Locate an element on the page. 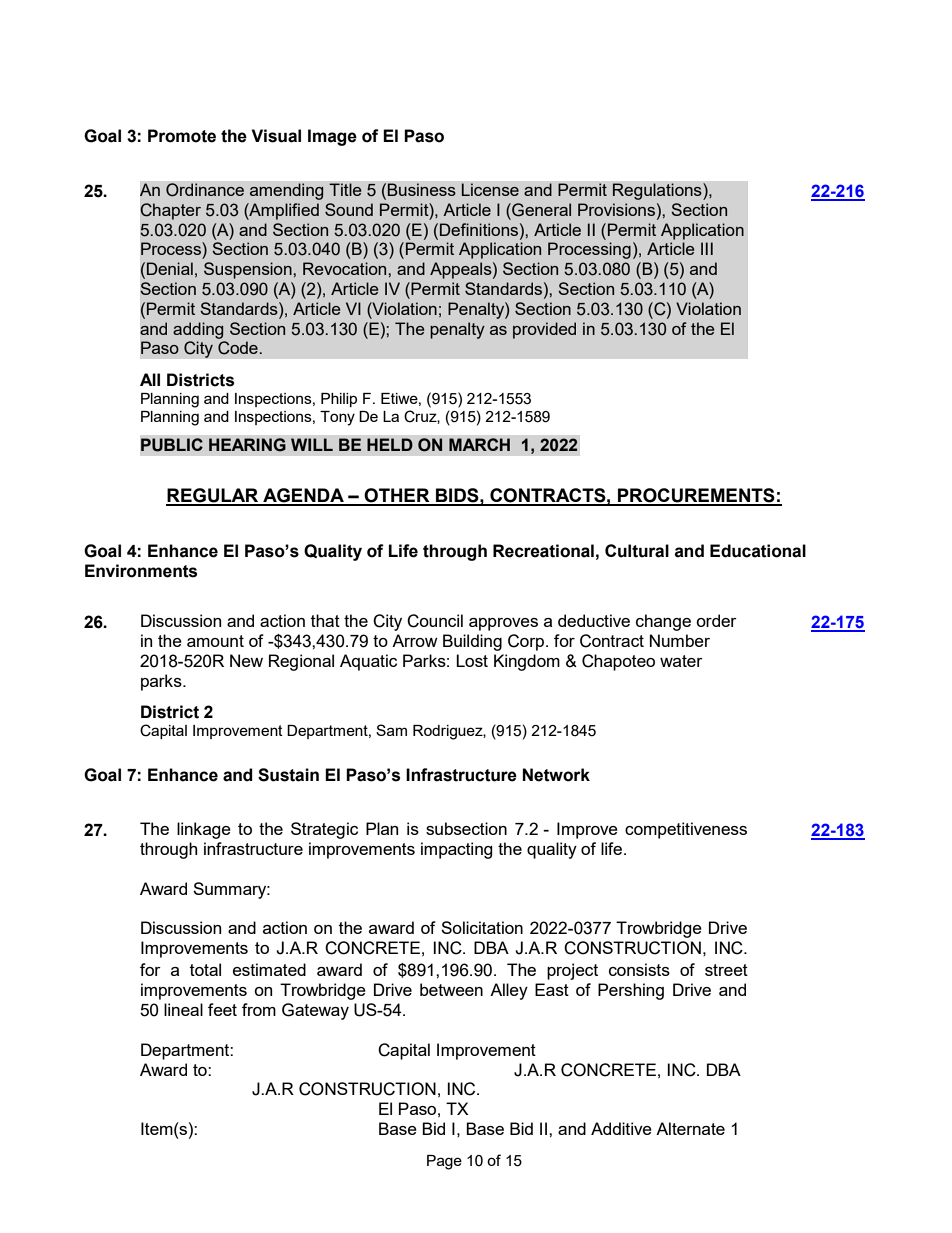  Page is located at coordinates (444, 1162).
